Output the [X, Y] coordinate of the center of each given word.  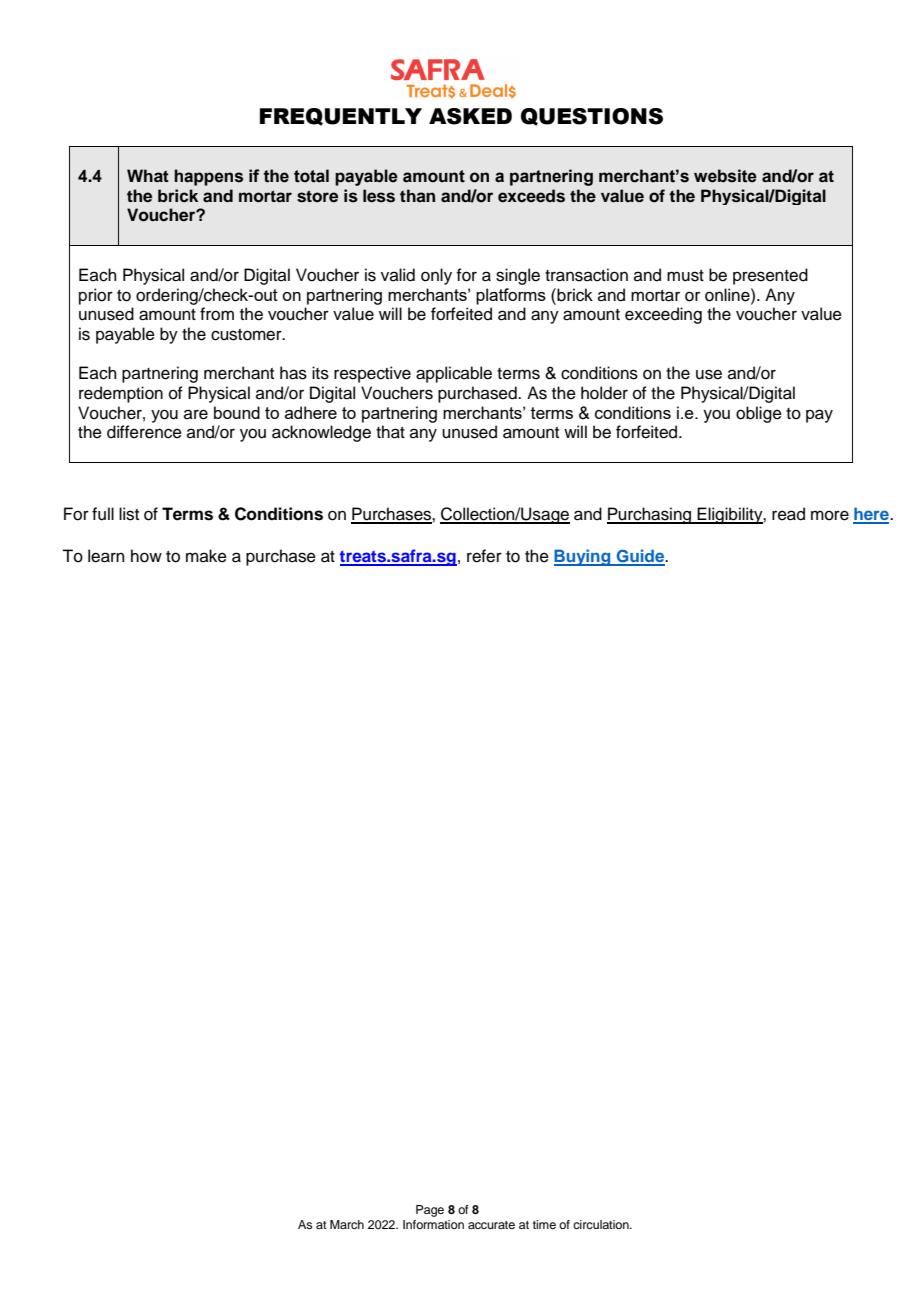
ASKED [470, 116]
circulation [602, 1224]
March [347, 1224]
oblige [759, 414]
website [725, 176]
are [196, 414]
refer [484, 556]
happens [208, 177]
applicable [454, 374]
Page [430, 1211]
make [206, 556]
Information [433, 1224]
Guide [640, 557]
